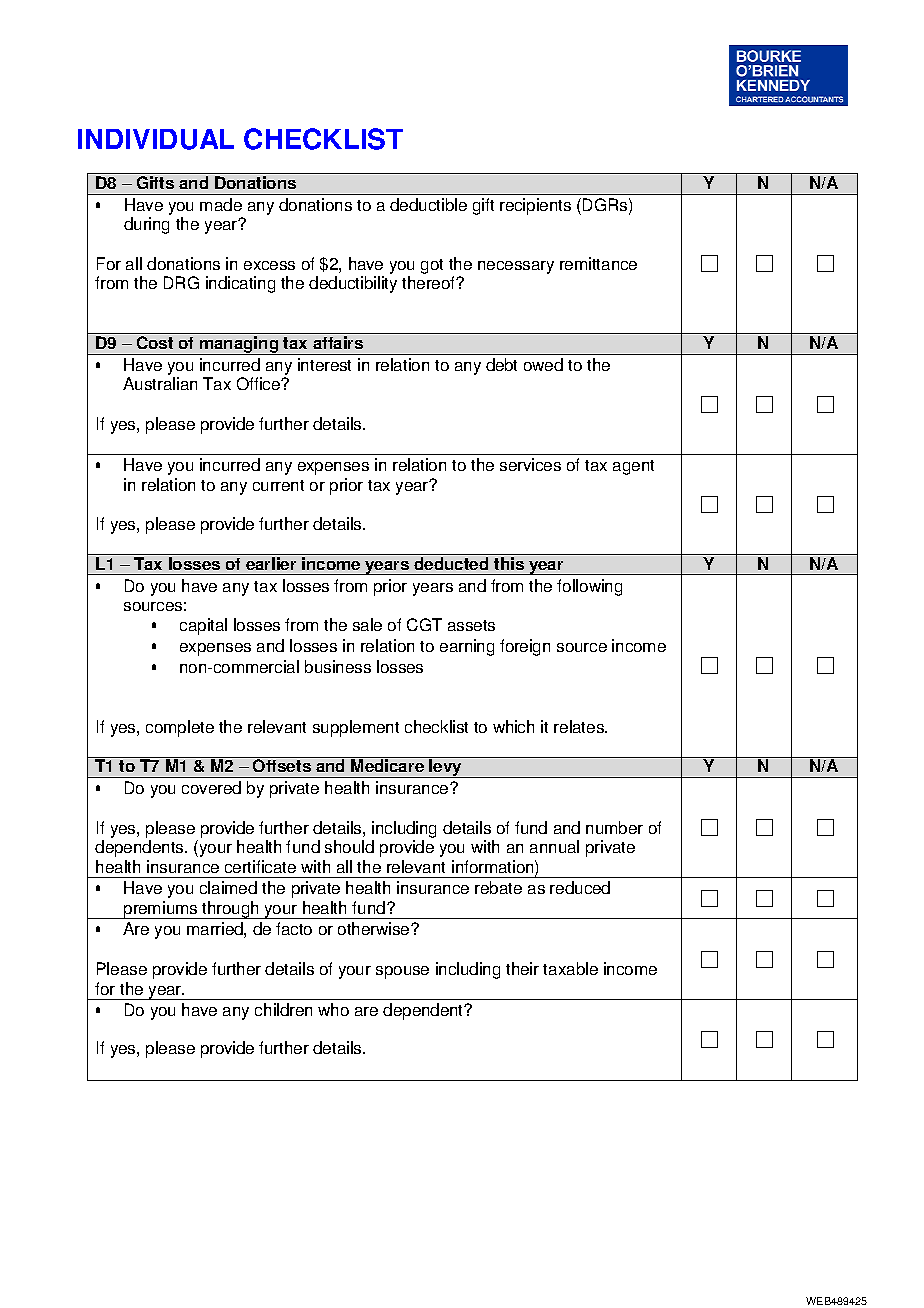 Image resolution: width=924 pixels, height=1308 pixels. I want to click on children, so click(283, 1009).
